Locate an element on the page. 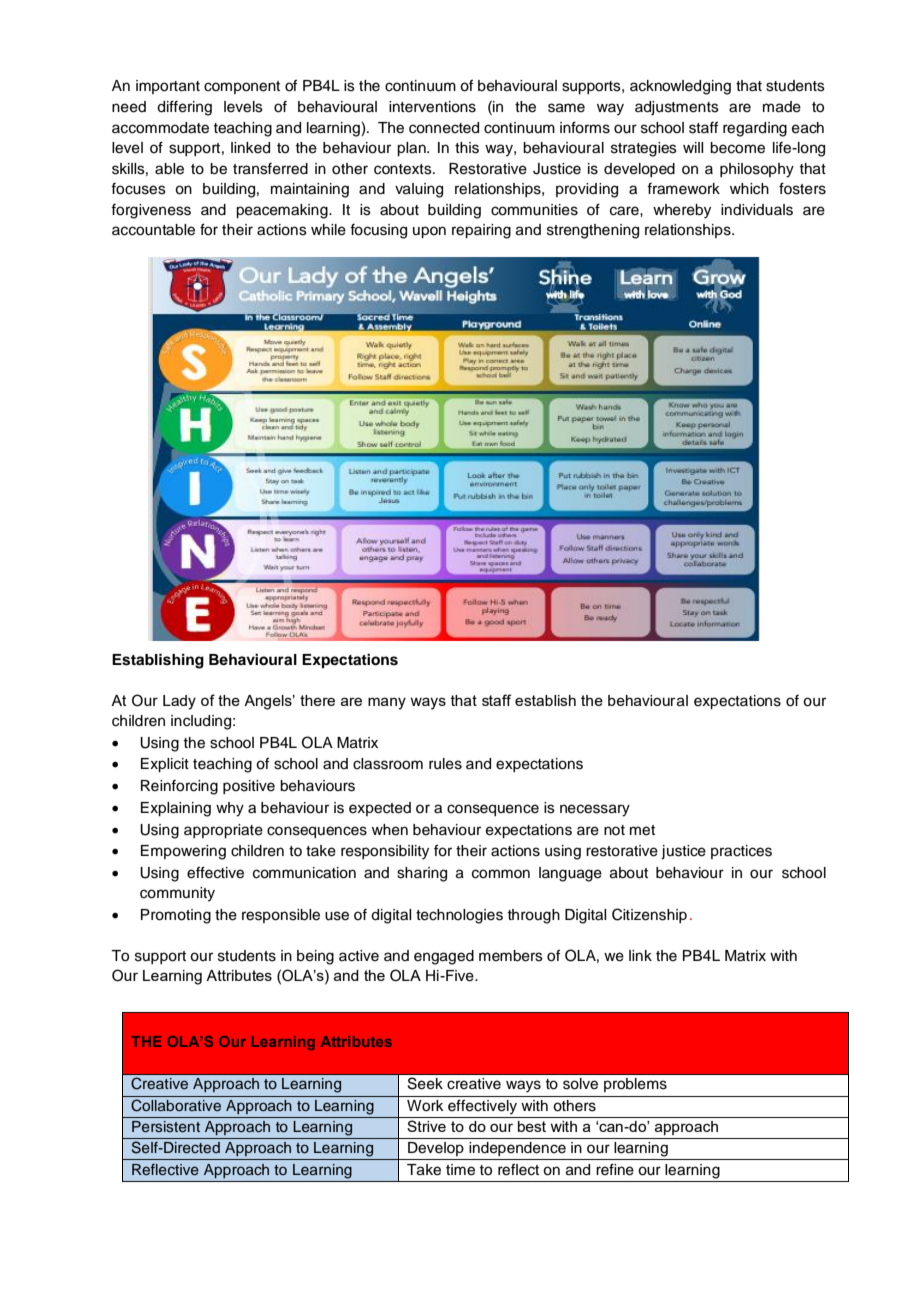 The width and height of the image is (924, 1308). time is located at coordinates (460, 1170).
